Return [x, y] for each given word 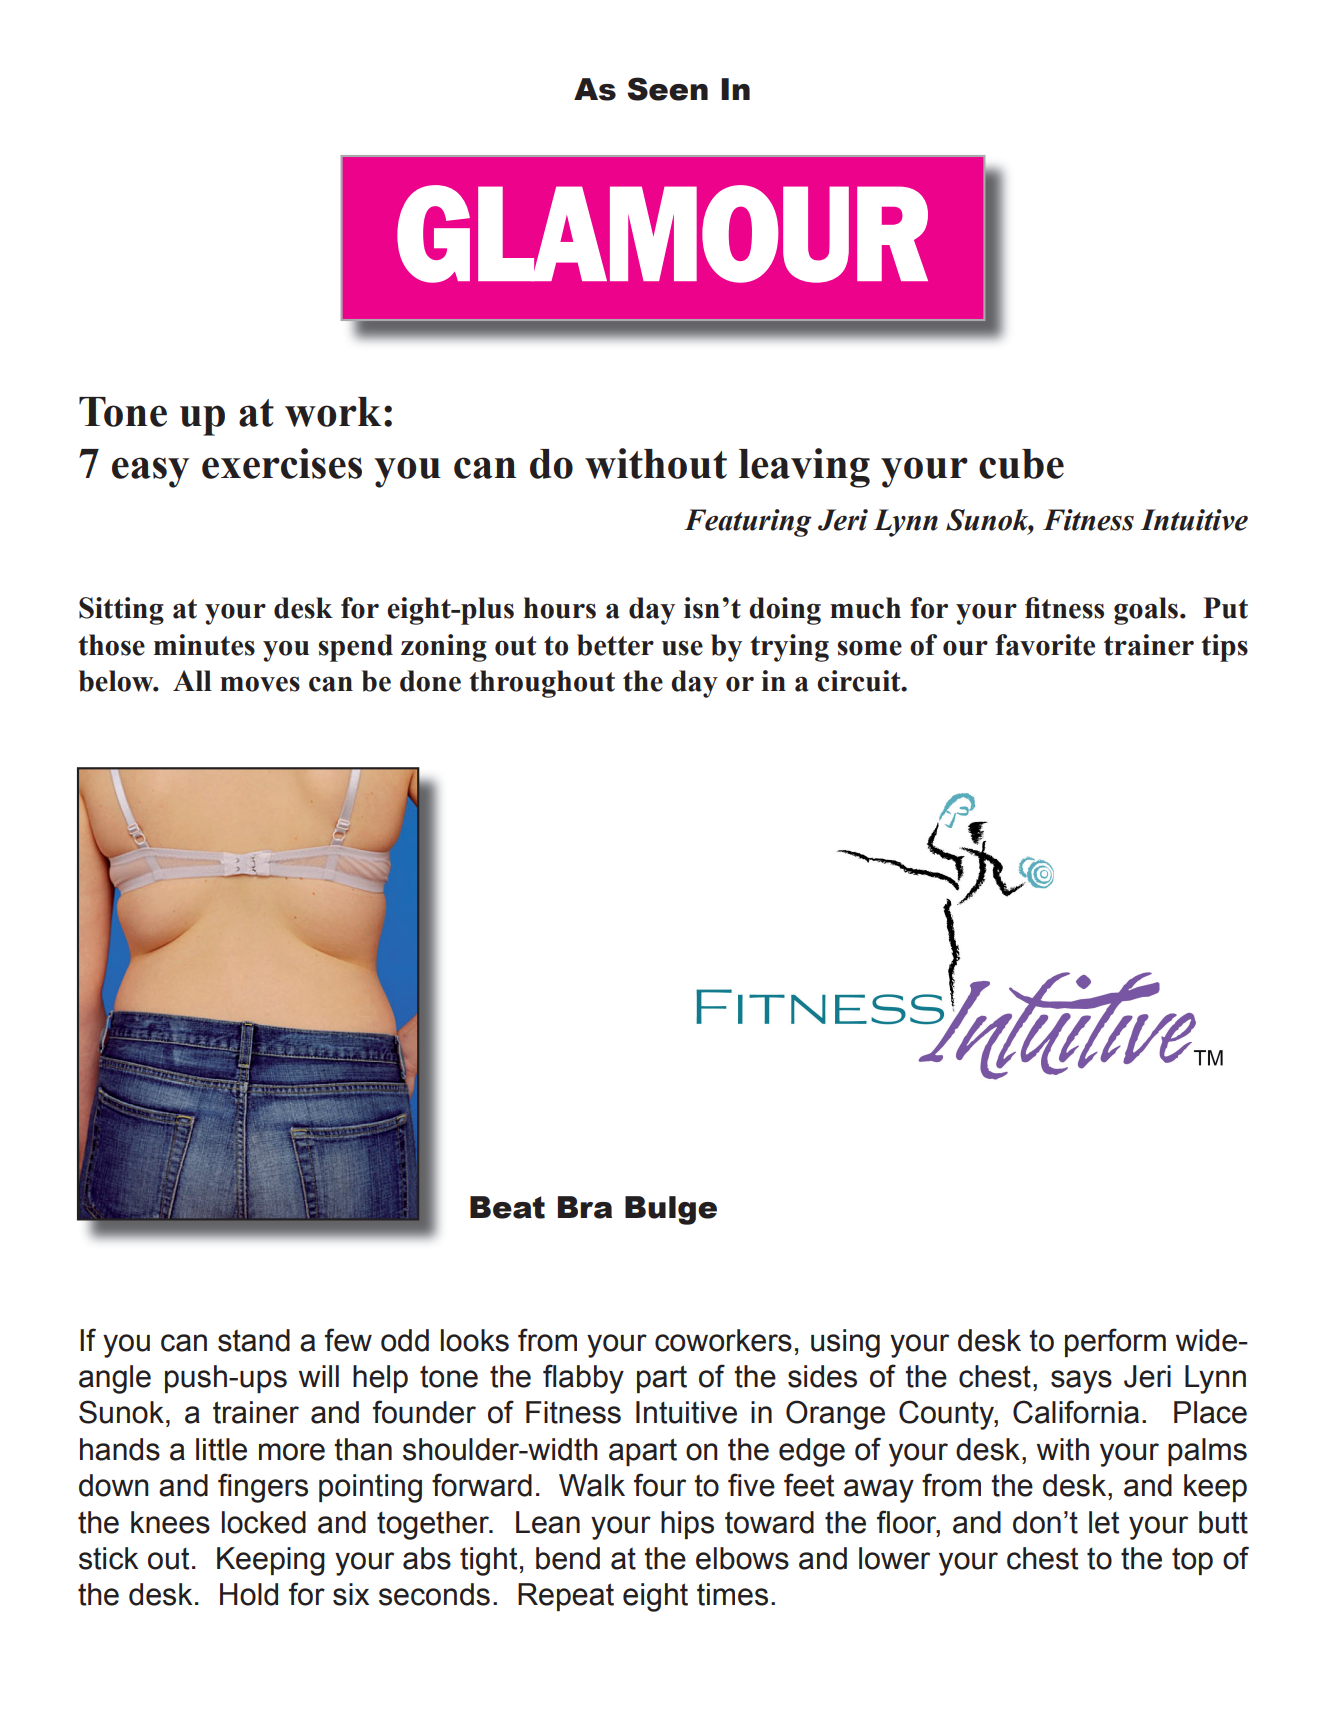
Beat [507, 1207]
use [682, 648]
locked [264, 1522]
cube [1021, 464]
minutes [204, 645]
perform [1115, 1342]
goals [1147, 611]
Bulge [671, 1210]
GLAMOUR [662, 234]
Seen [667, 89]
